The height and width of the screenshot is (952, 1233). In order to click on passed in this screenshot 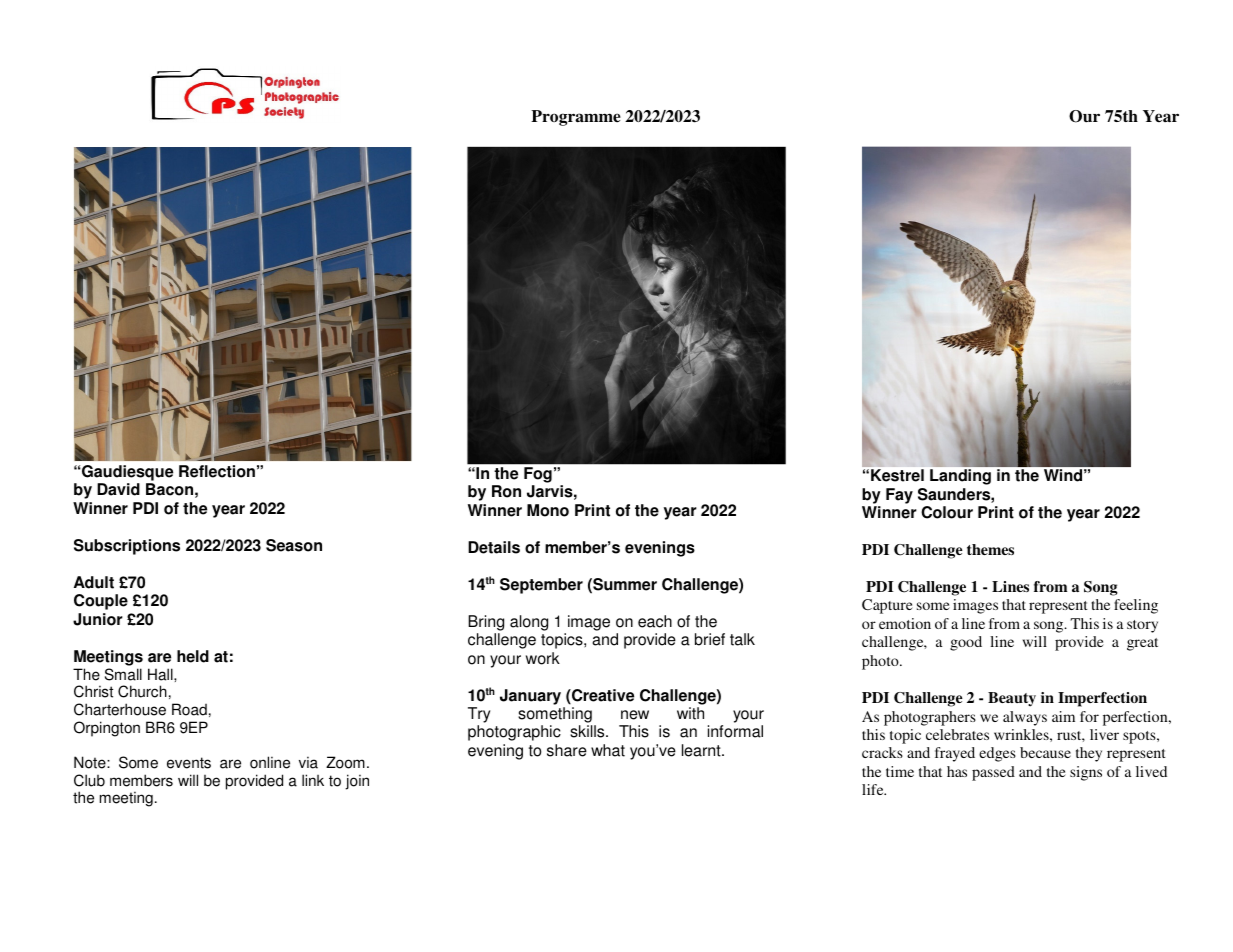, I will do `click(993, 773)`.
